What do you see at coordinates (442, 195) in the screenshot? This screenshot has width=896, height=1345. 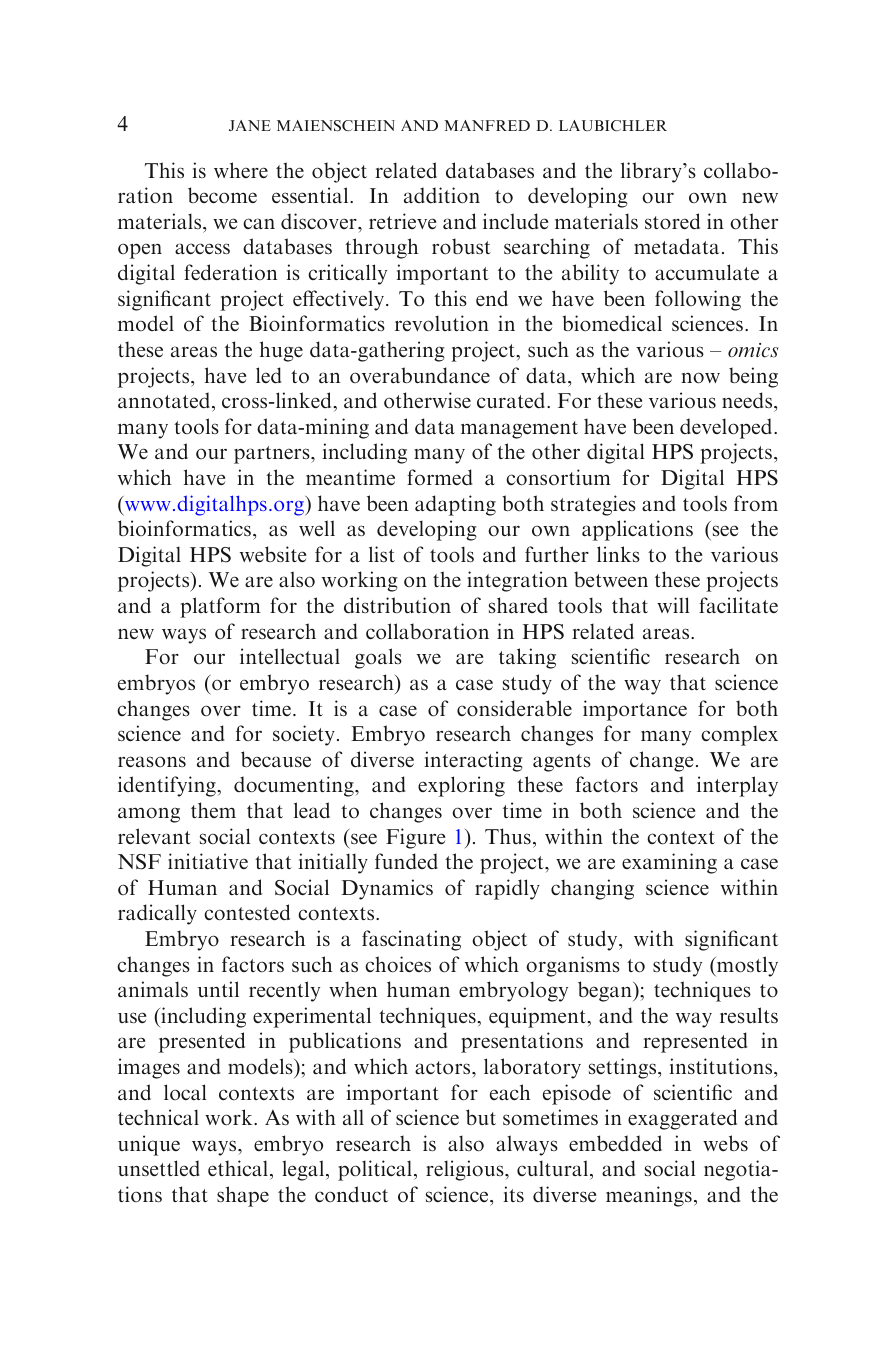 I see `addition` at bounding box center [442, 195].
